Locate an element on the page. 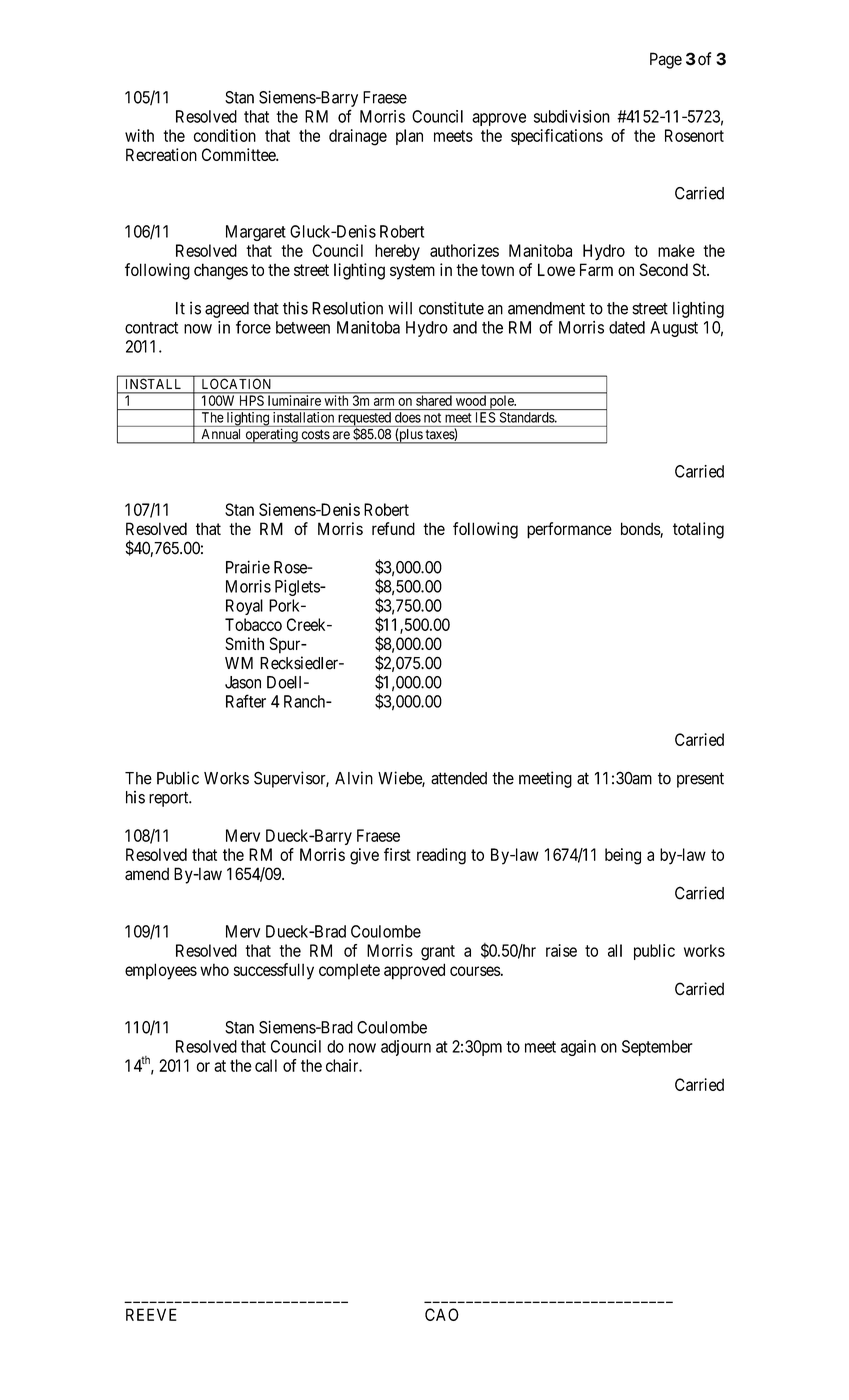  present is located at coordinates (700, 780).
